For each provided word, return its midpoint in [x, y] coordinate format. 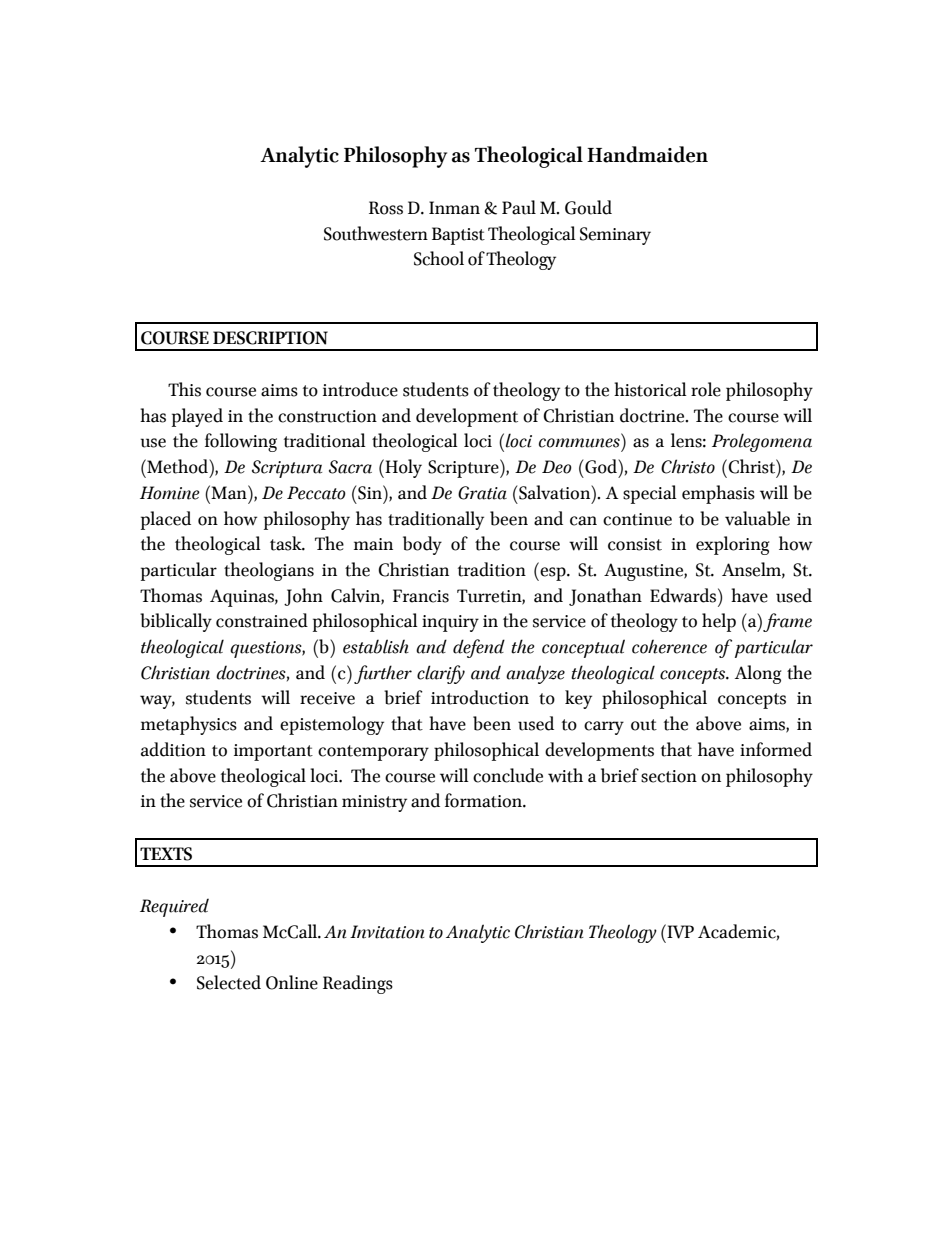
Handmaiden [647, 154]
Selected [229, 982]
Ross [386, 208]
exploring [732, 545]
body [422, 545]
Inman [454, 208]
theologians [269, 571]
